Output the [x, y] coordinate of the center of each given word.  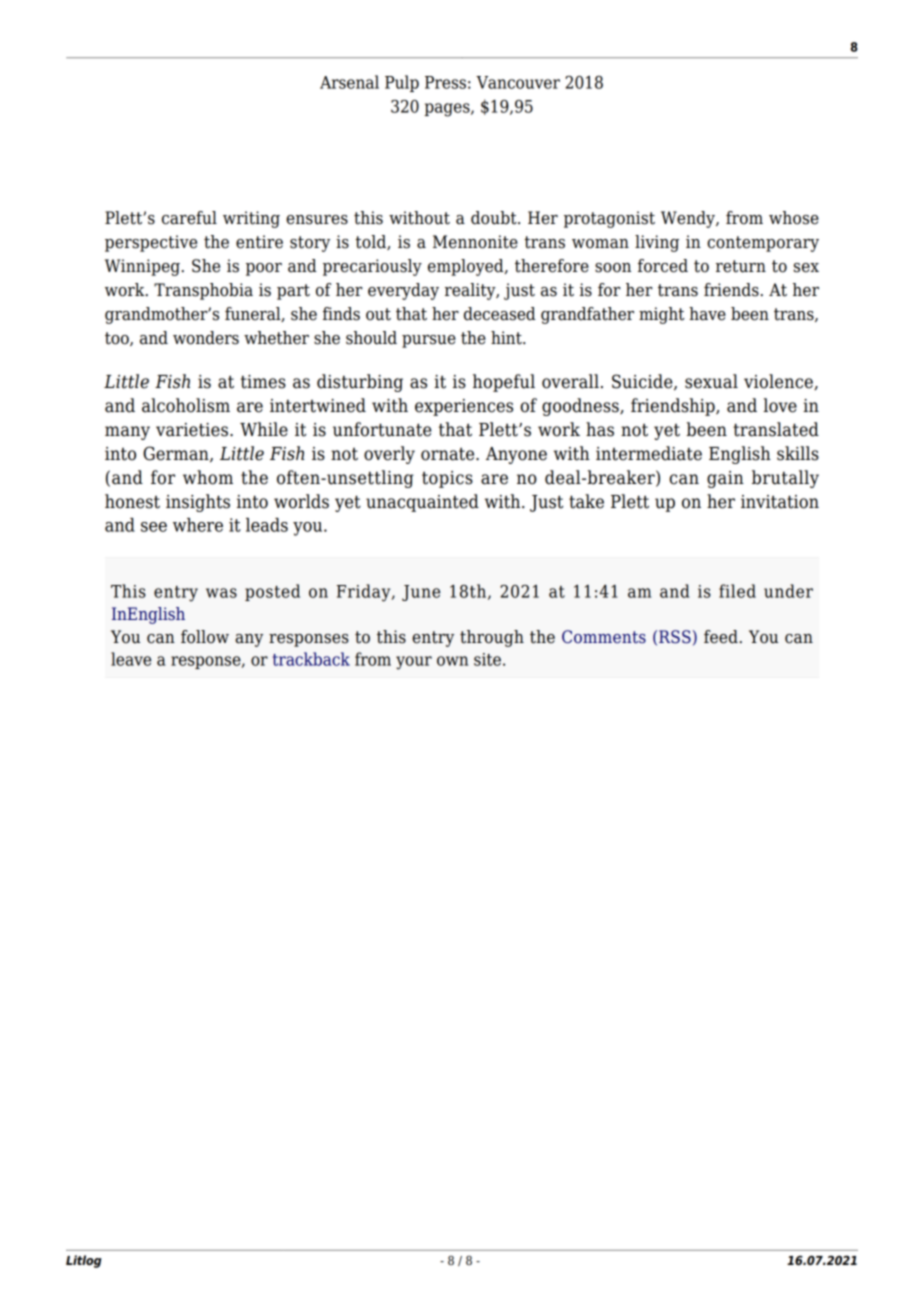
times [263, 382]
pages [448, 110]
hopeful [504, 383]
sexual [711, 381]
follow [205, 637]
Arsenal [349, 82]
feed [721, 637]
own [452, 661]
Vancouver [518, 82]
